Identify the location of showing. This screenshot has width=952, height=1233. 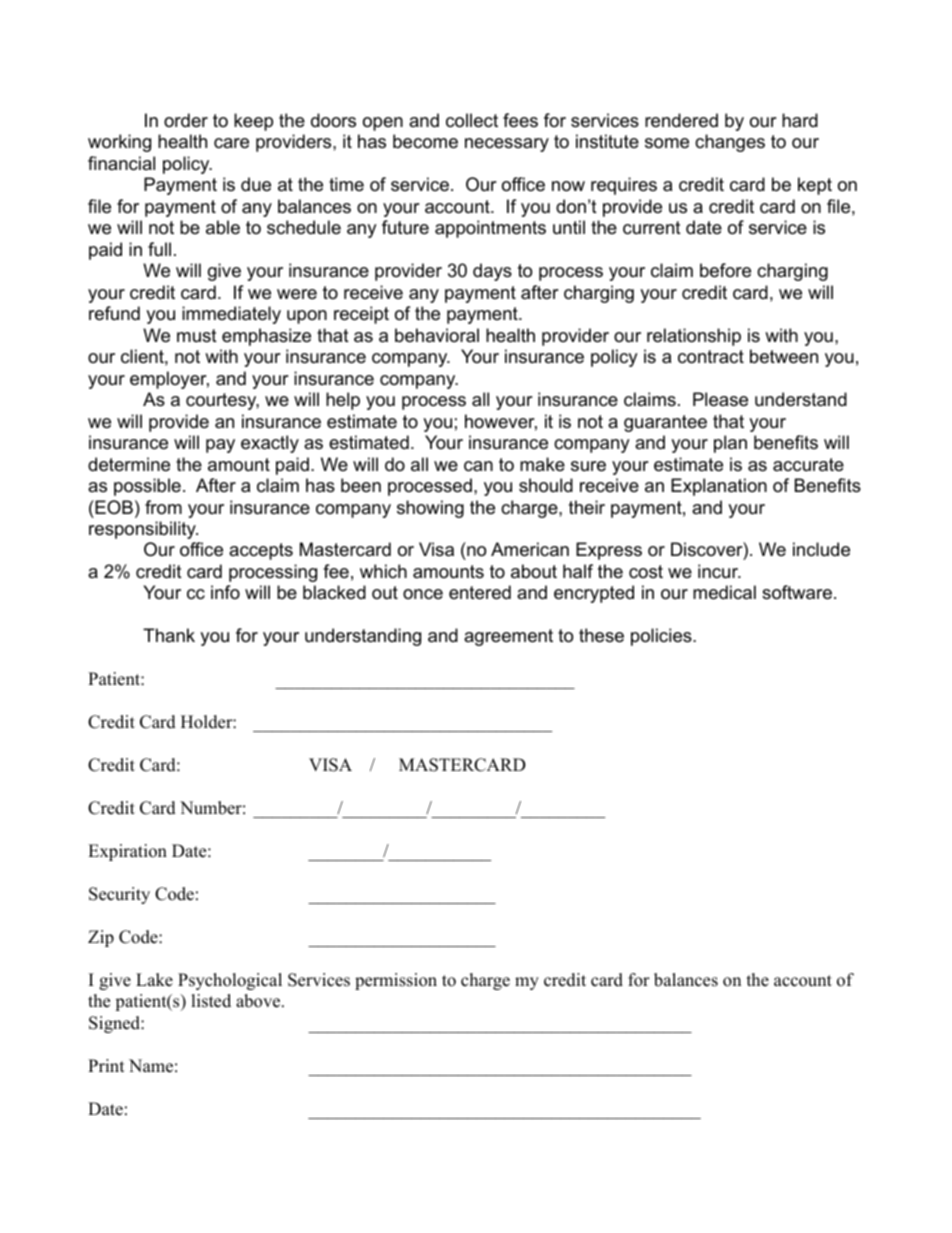
(430, 509).
